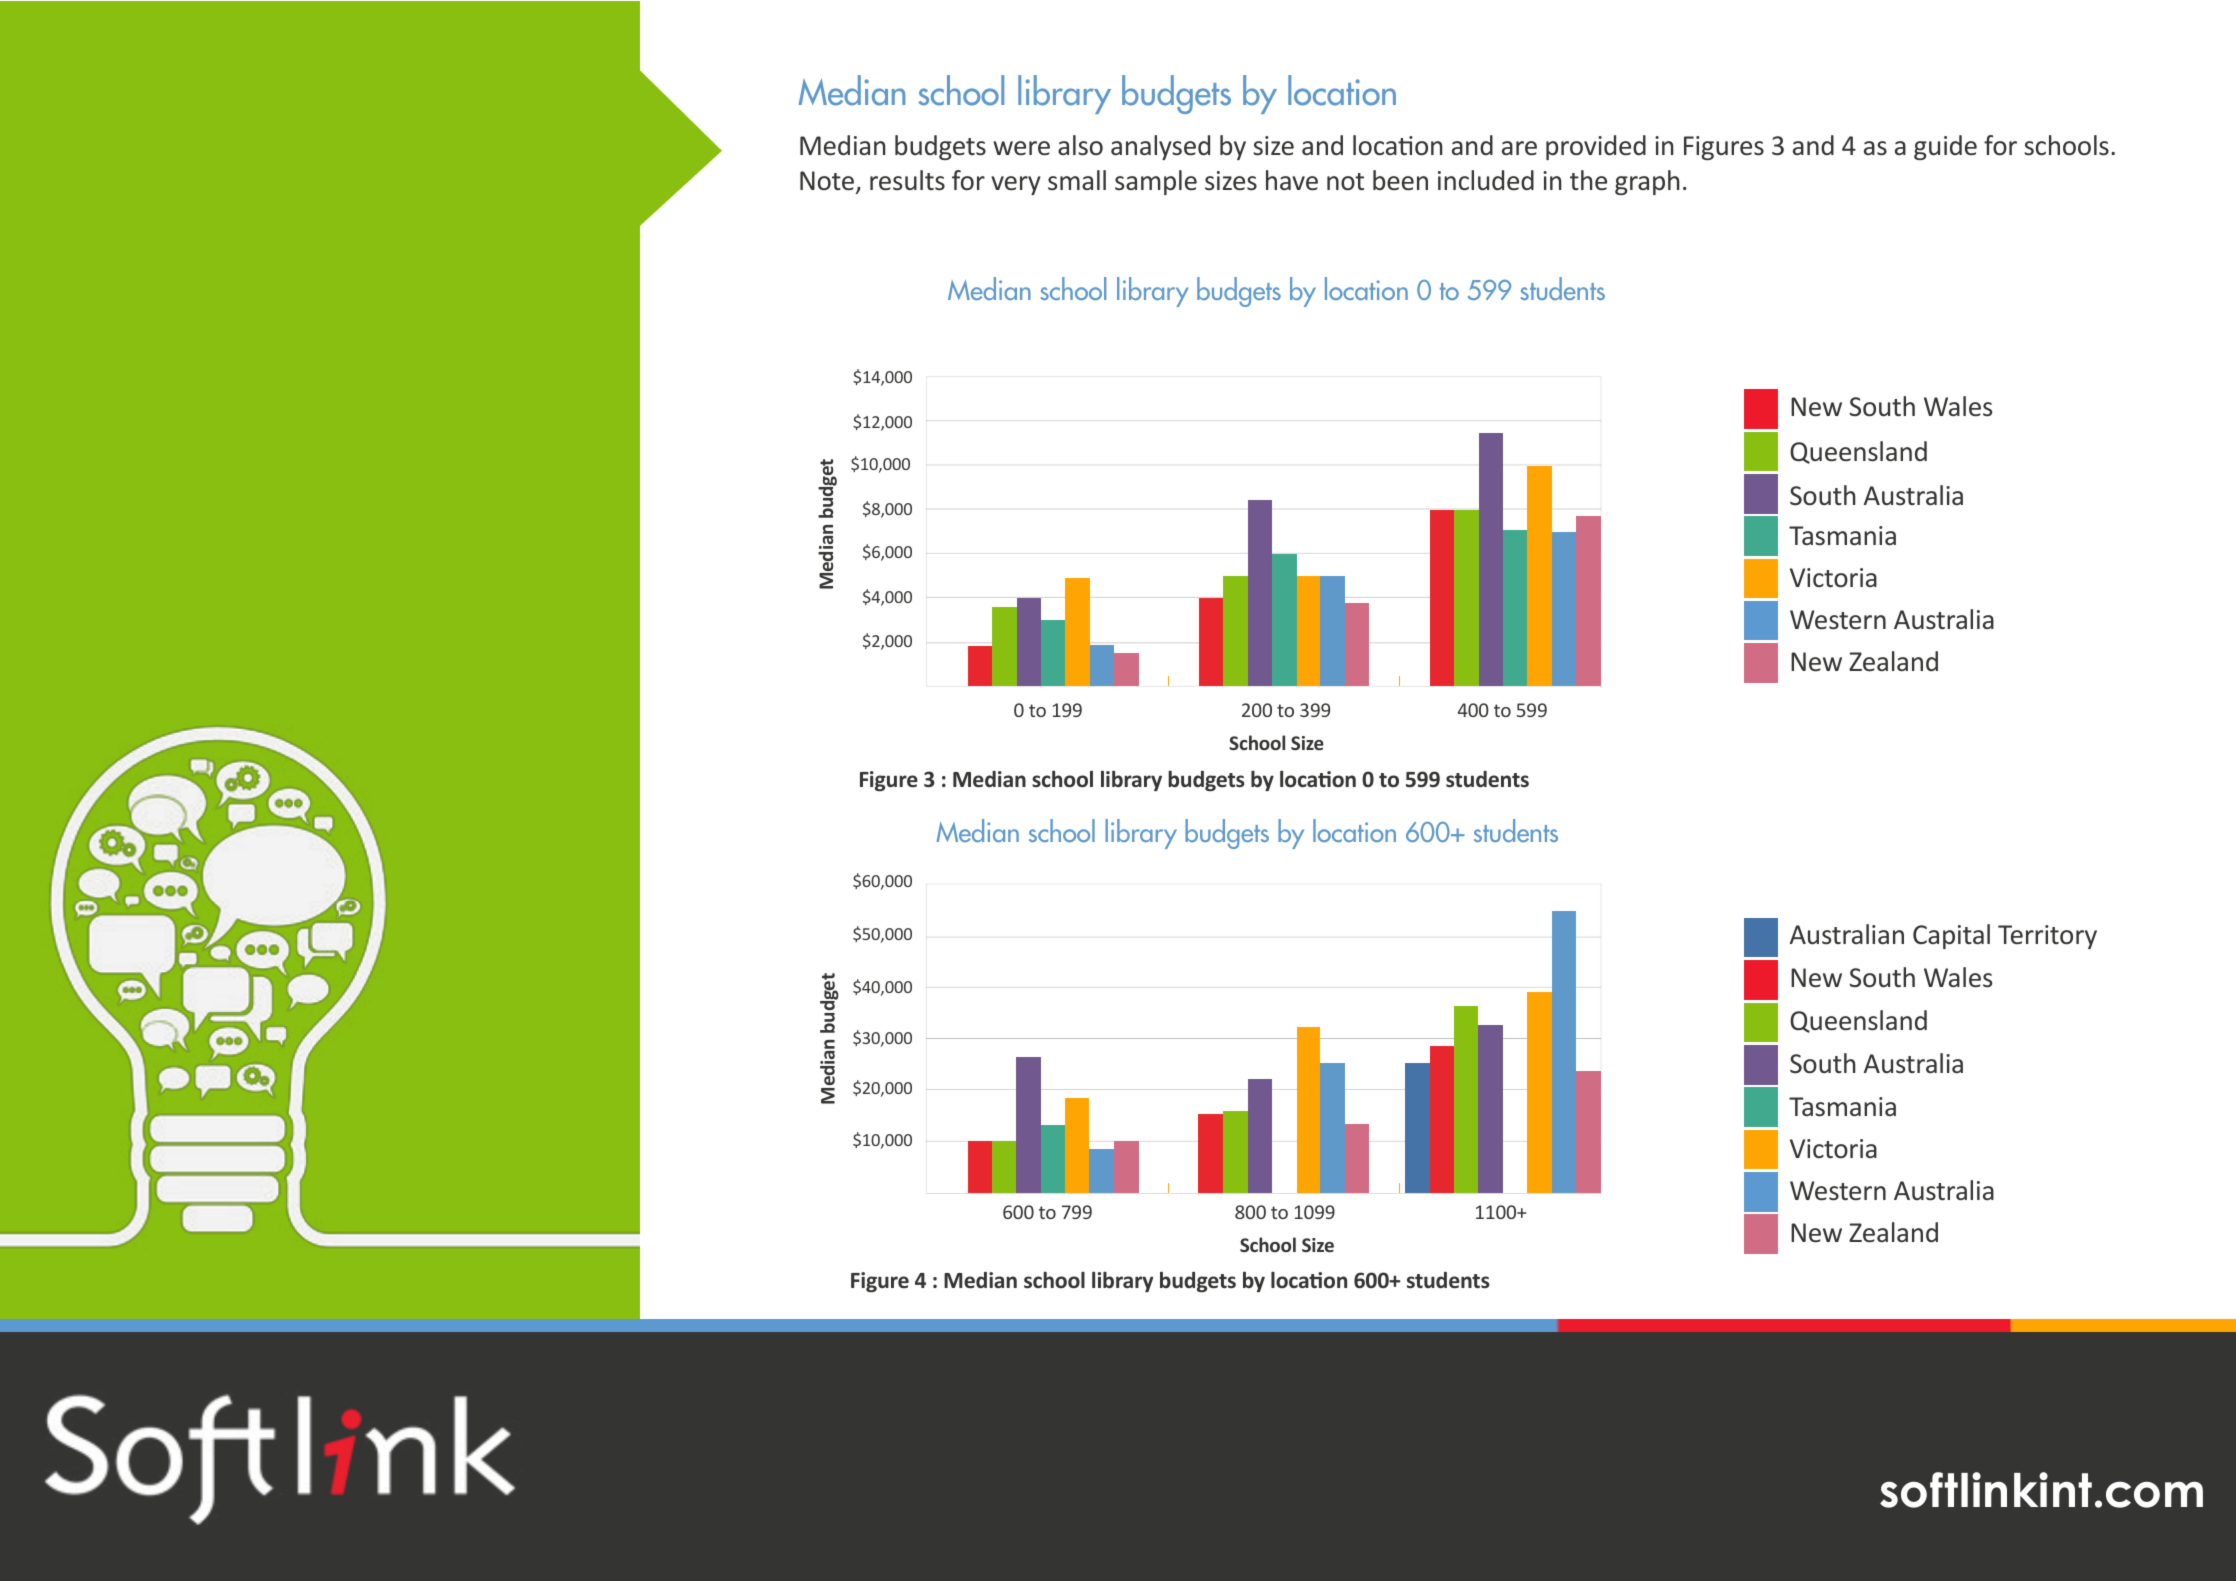 The height and width of the screenshot is (1581, 2236). Describe the element at coordinates (2047, 937) in the screenshot. I see `Territory` at that location.
